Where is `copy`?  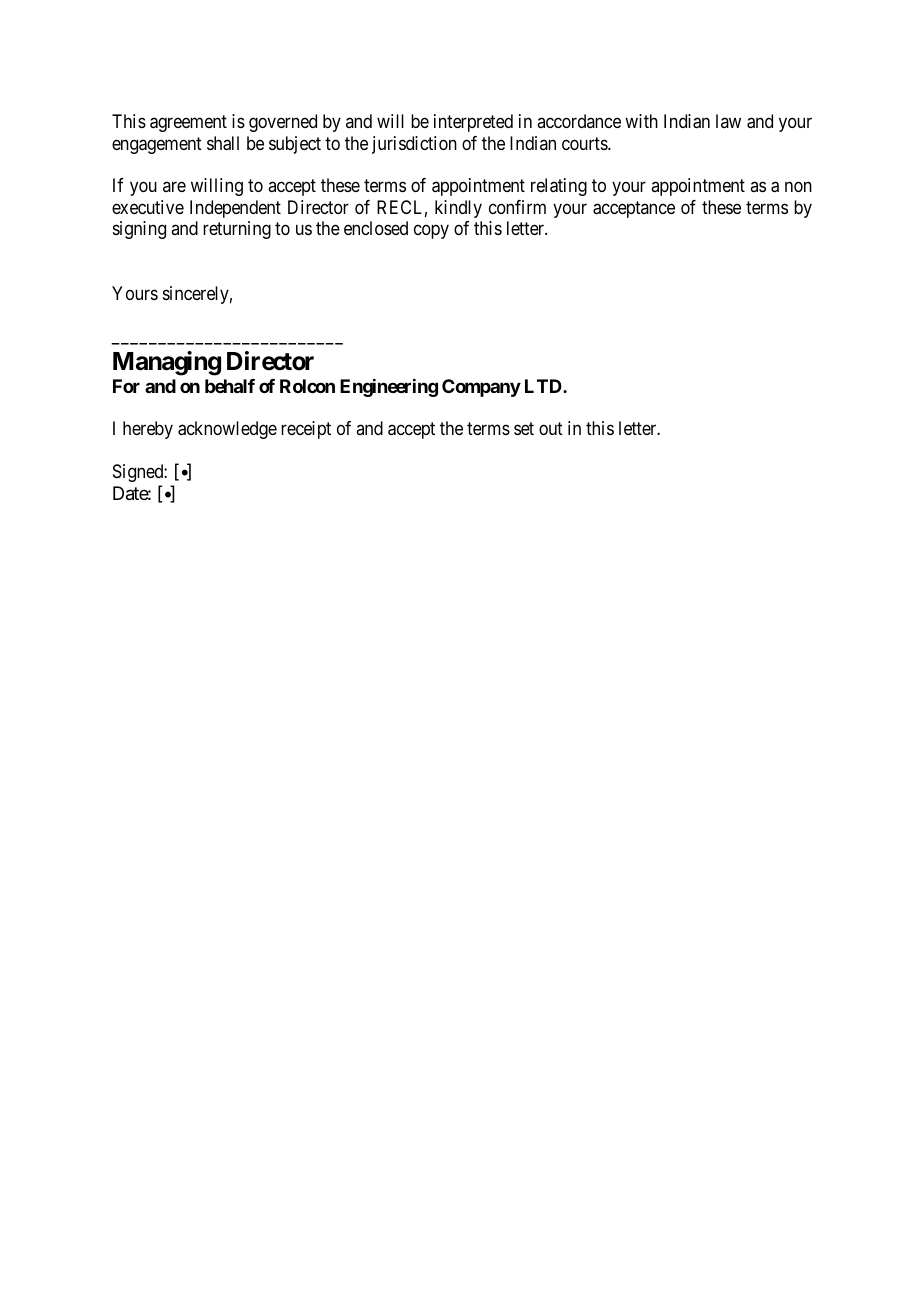
copy is located at coordinates (431, 232).
